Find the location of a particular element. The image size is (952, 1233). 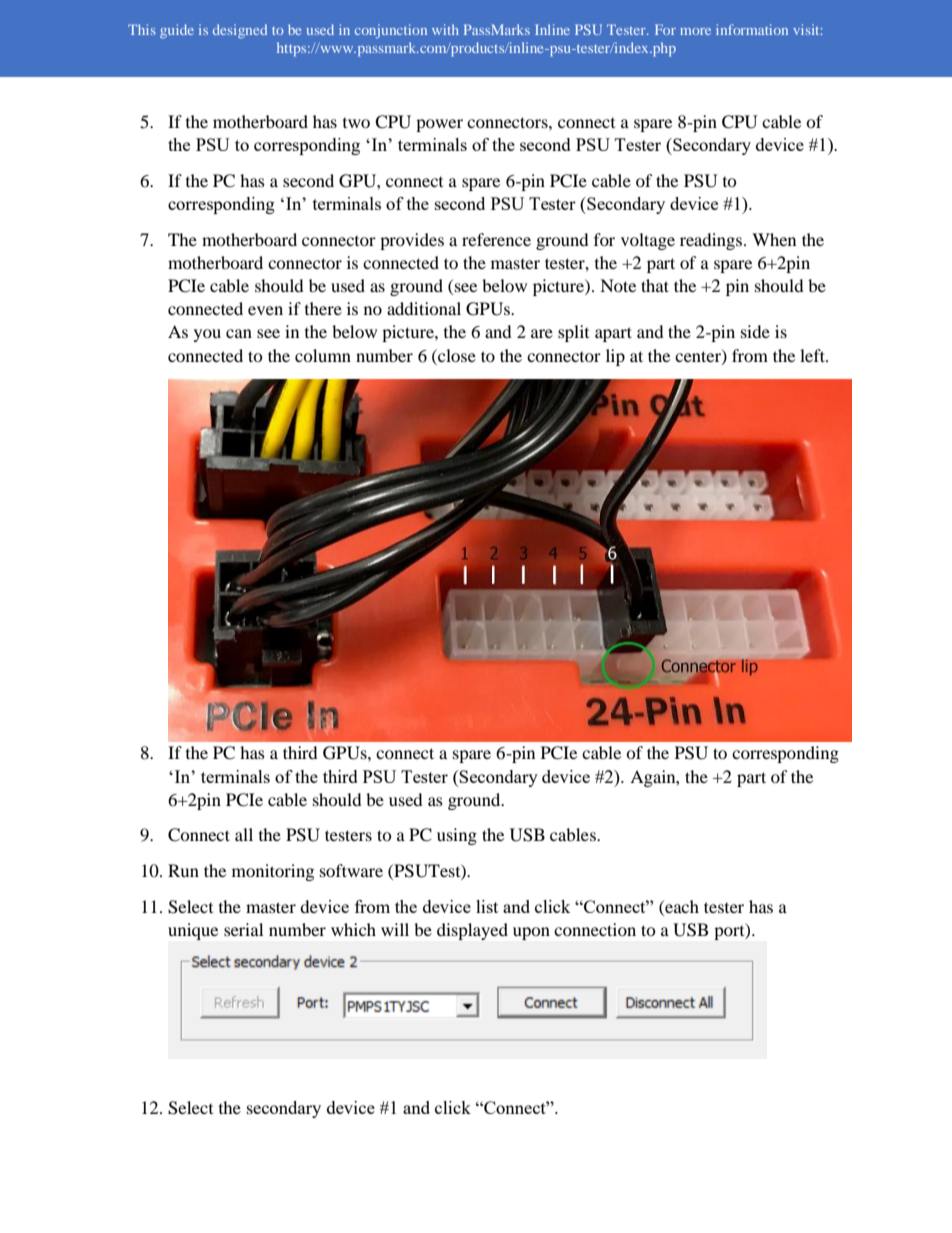

serial is located at coordinates (243, 929).
